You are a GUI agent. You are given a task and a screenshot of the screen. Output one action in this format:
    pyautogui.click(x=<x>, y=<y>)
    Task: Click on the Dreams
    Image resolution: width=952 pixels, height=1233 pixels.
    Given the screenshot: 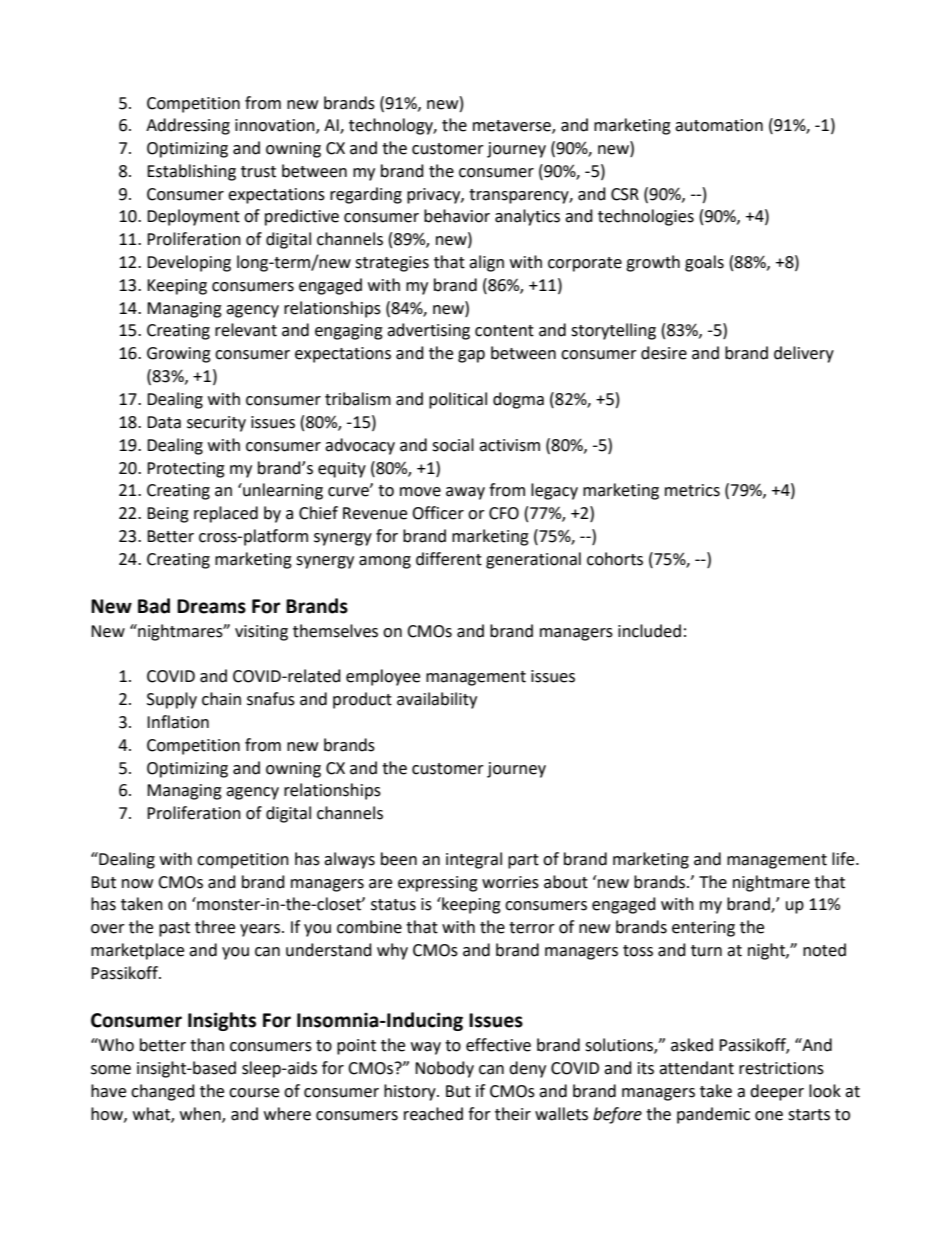 What is the action you would take?
    pyautogui.click(x=211, y=606)
